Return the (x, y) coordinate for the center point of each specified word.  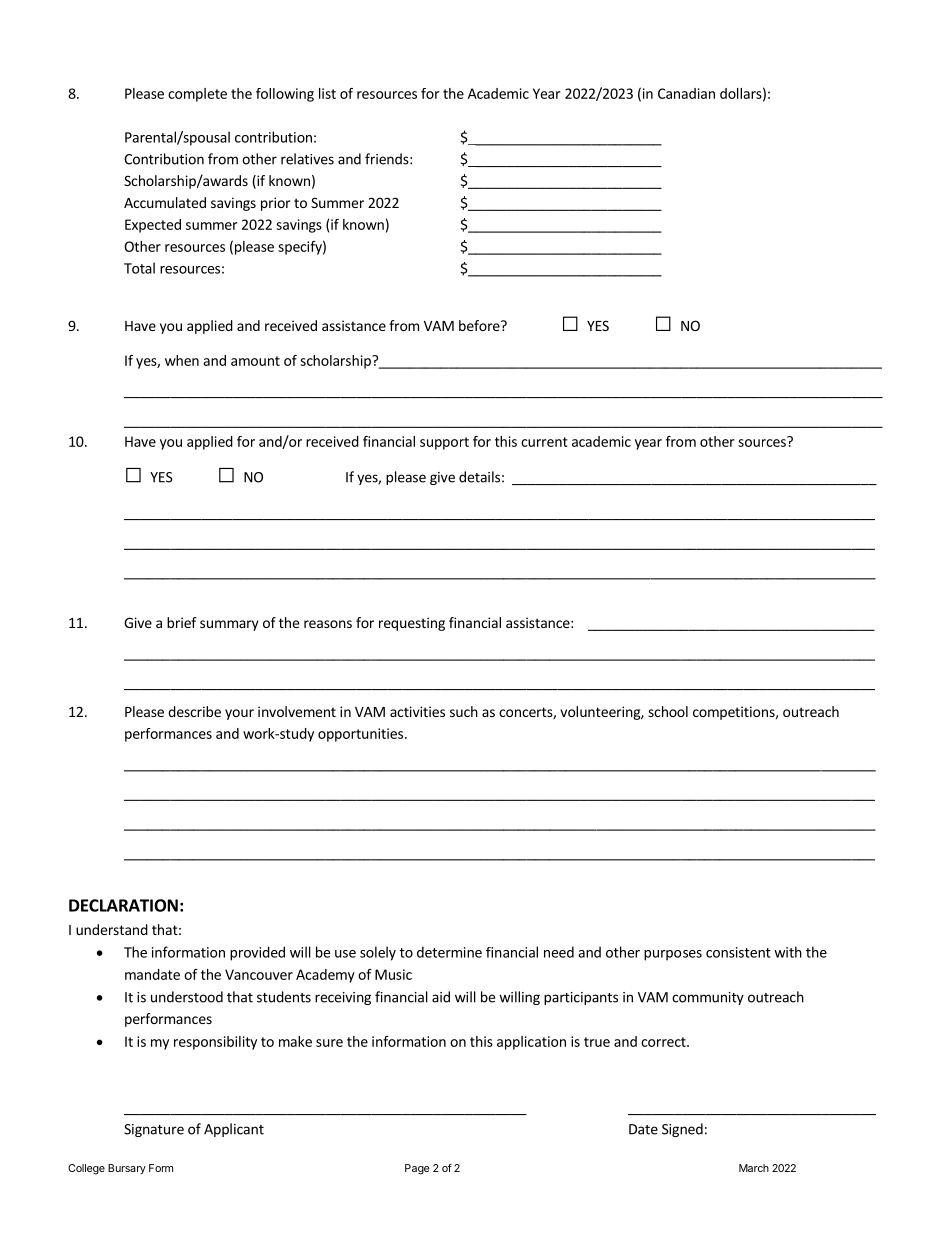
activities (417, 711)
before (480, 325)
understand (112, 929)
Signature (154, 1130)
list (327, 93)
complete (197, 95)
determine (449, 952)
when (182, 360)
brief (181, 622)
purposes (673, 955)
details (479, 477)
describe (194, 711)
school (668, 711)
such (464, 711)
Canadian (686, 93)
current (544, 442)
